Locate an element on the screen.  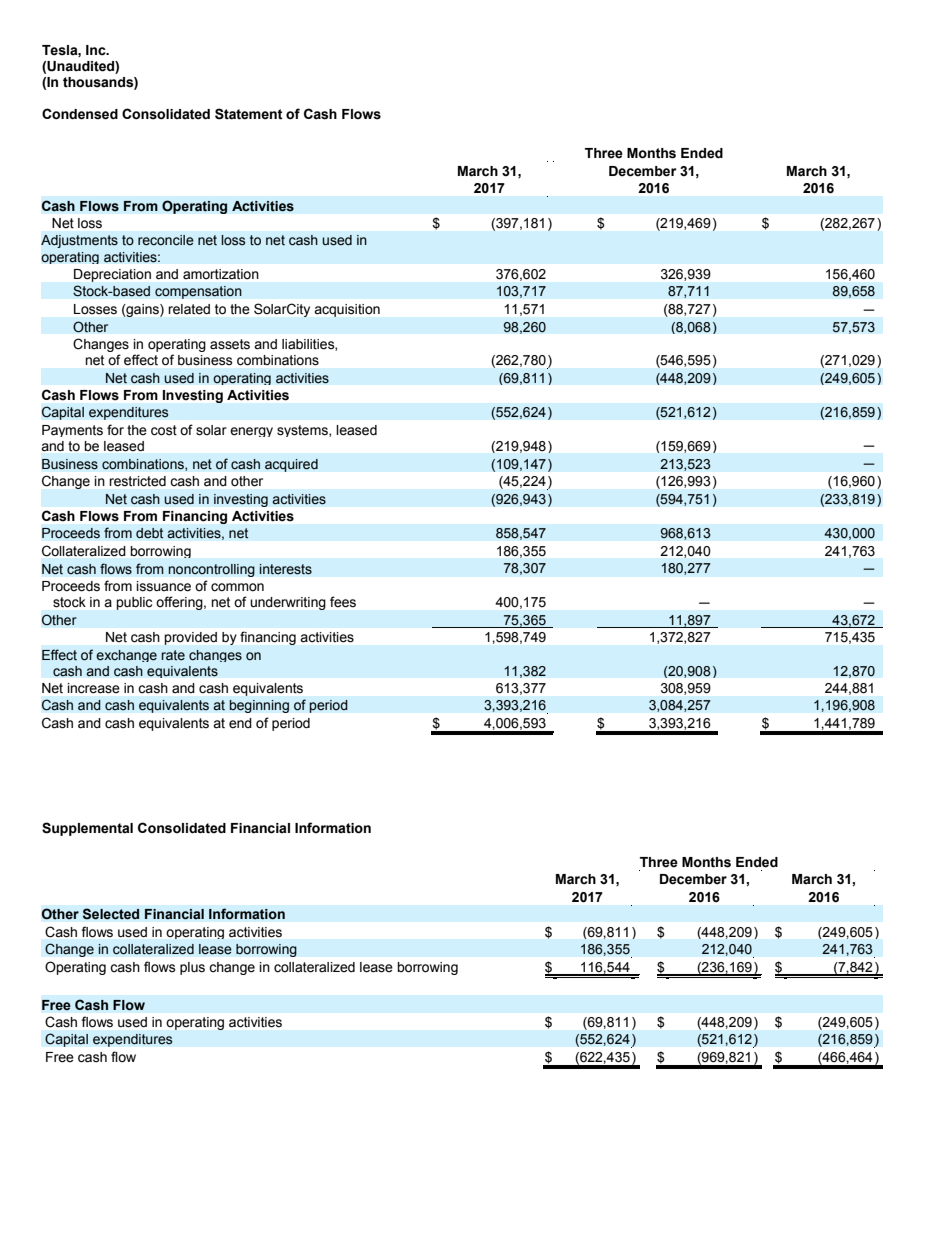
compensation is located at coordinates (198, 292).
